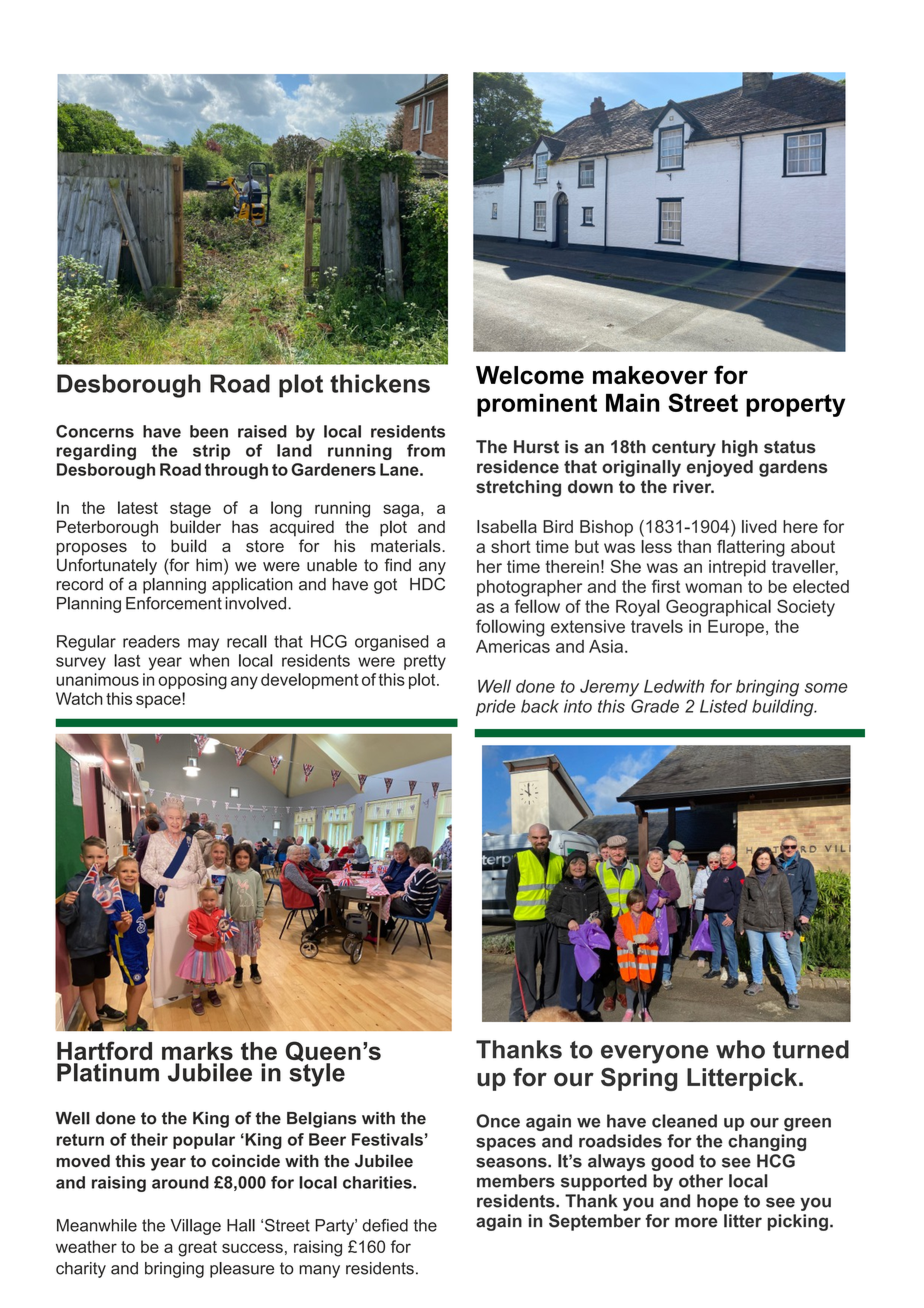 The height and width of the screenshot is (1308, 924). What do you see at coordinates (380, 383) in the screenshot?
I see `thickens` at bounding box center [380, 383].
